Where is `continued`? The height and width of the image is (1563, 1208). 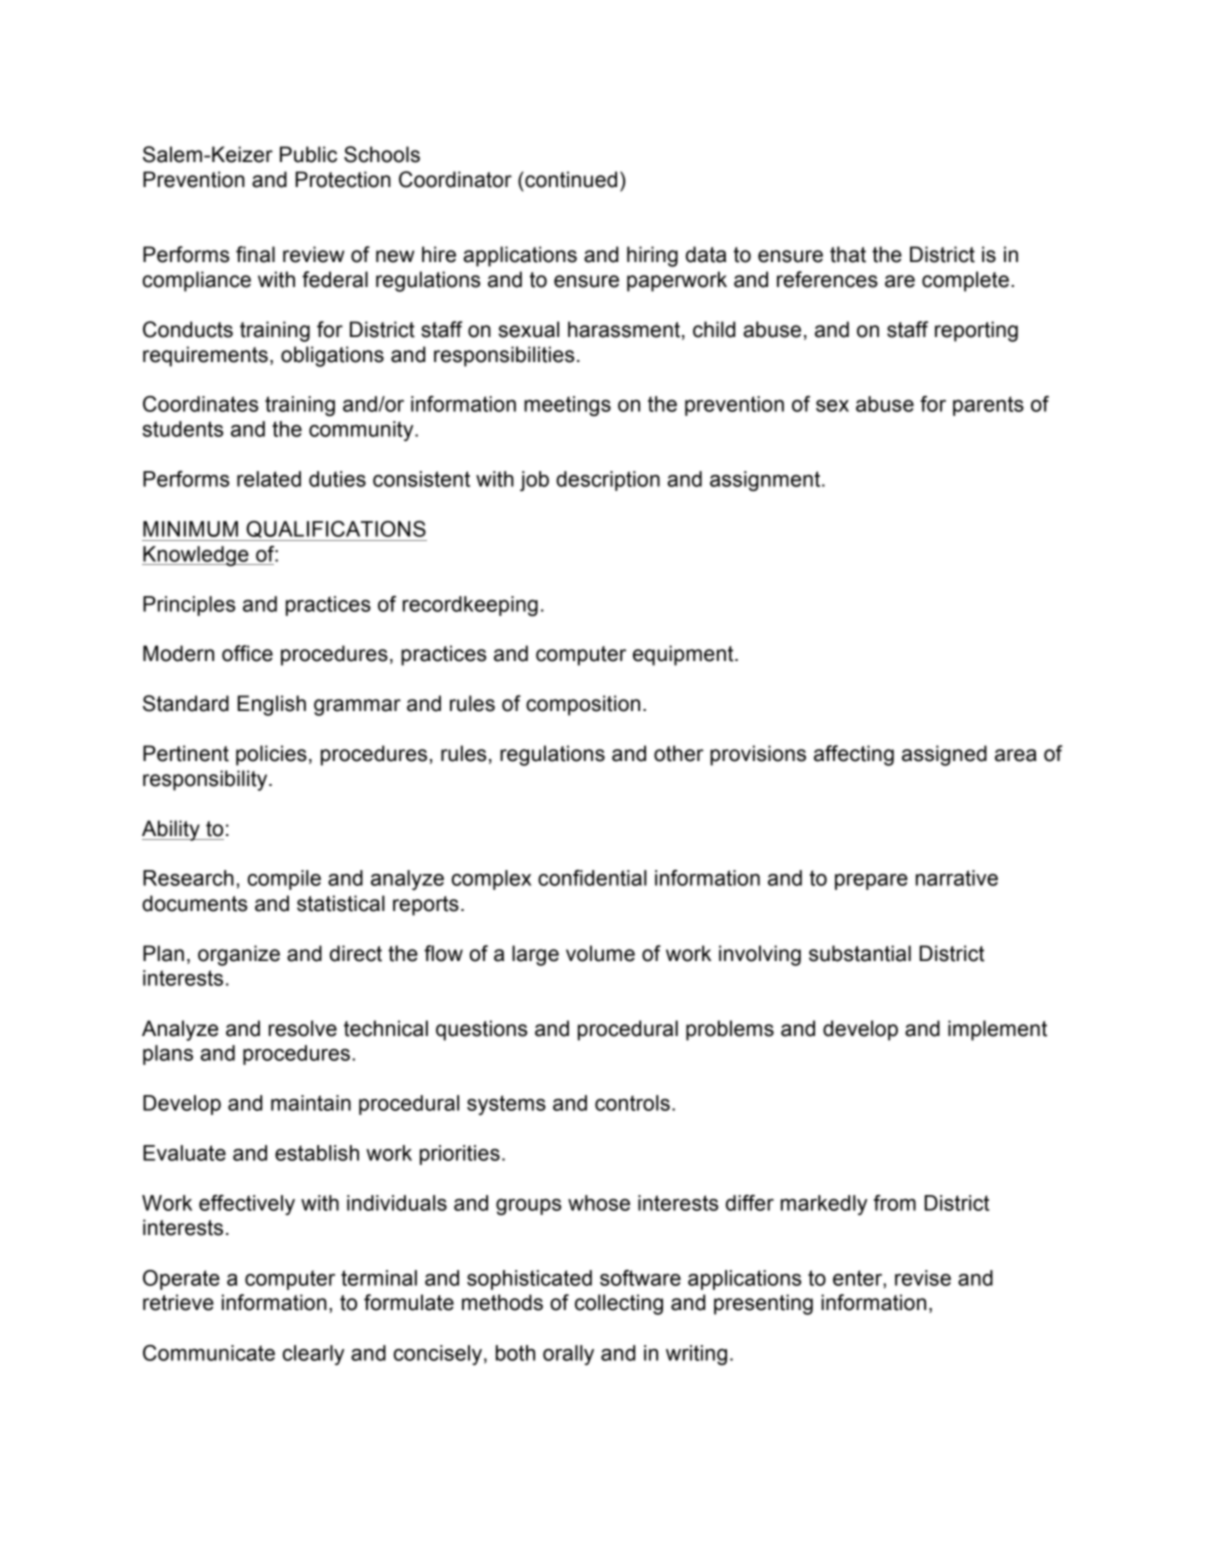
continued is located at coordinates (570, 179).
